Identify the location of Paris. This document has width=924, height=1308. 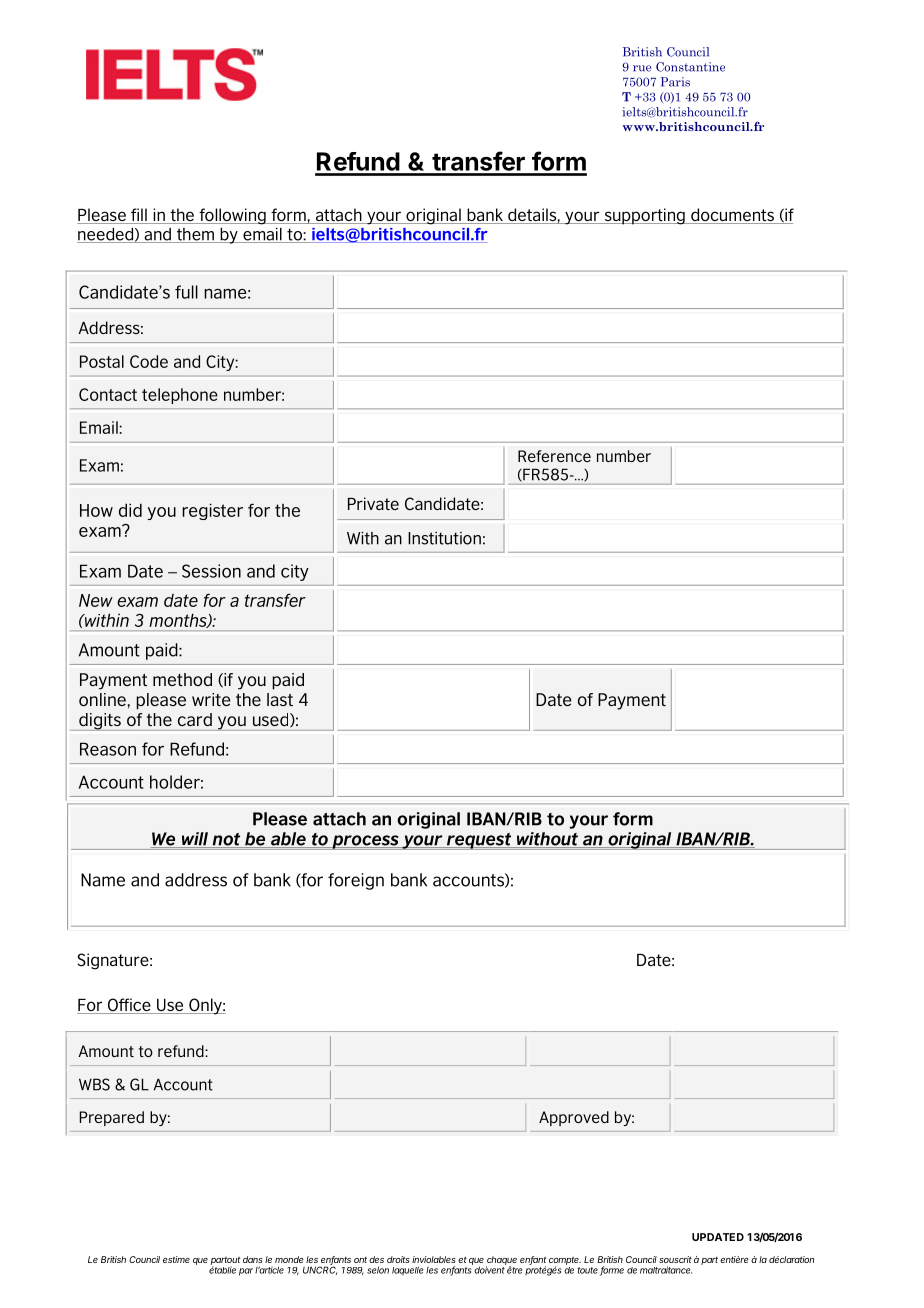
(675, 82).
